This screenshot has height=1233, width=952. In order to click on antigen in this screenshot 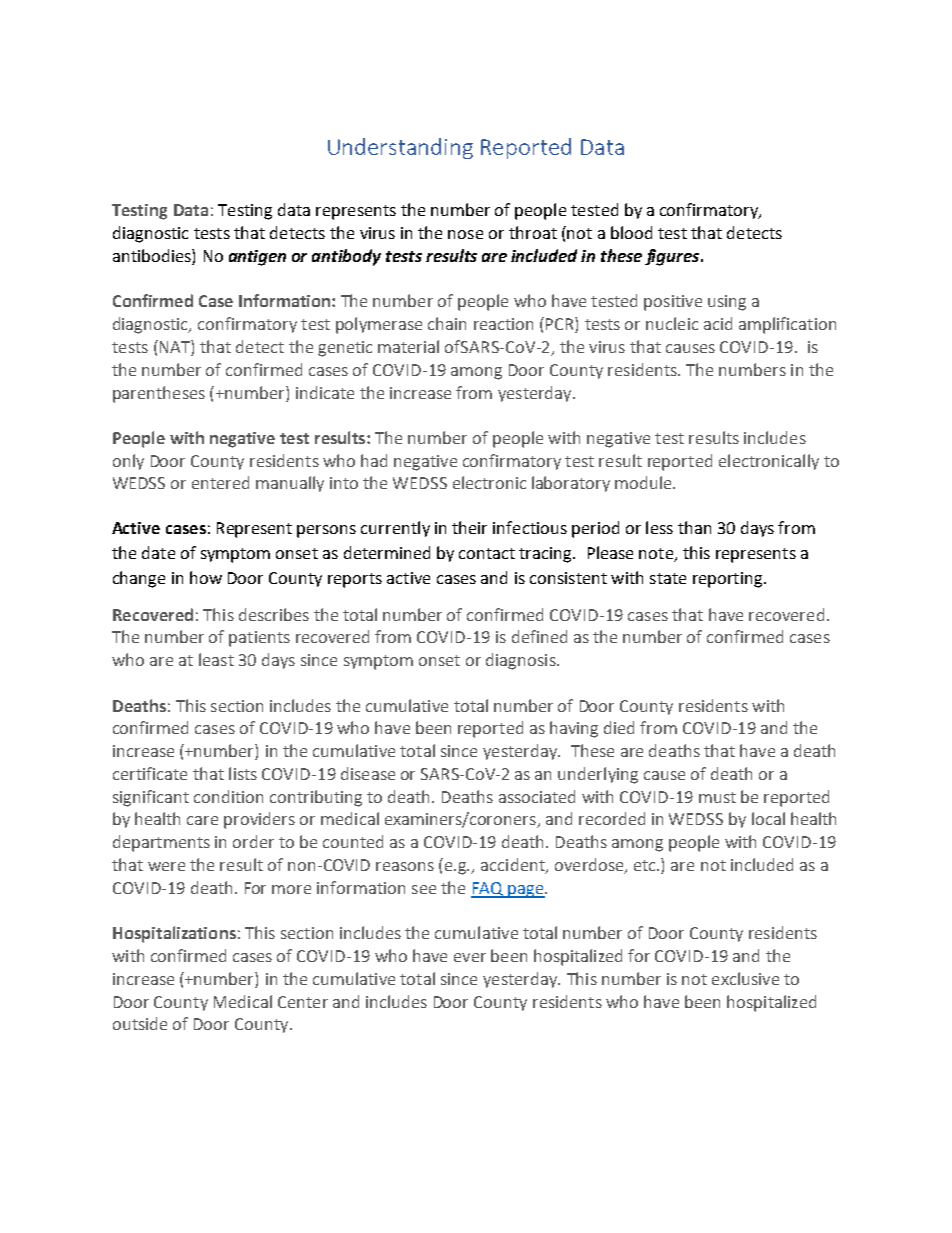, I will do `click(257, 258)`.
